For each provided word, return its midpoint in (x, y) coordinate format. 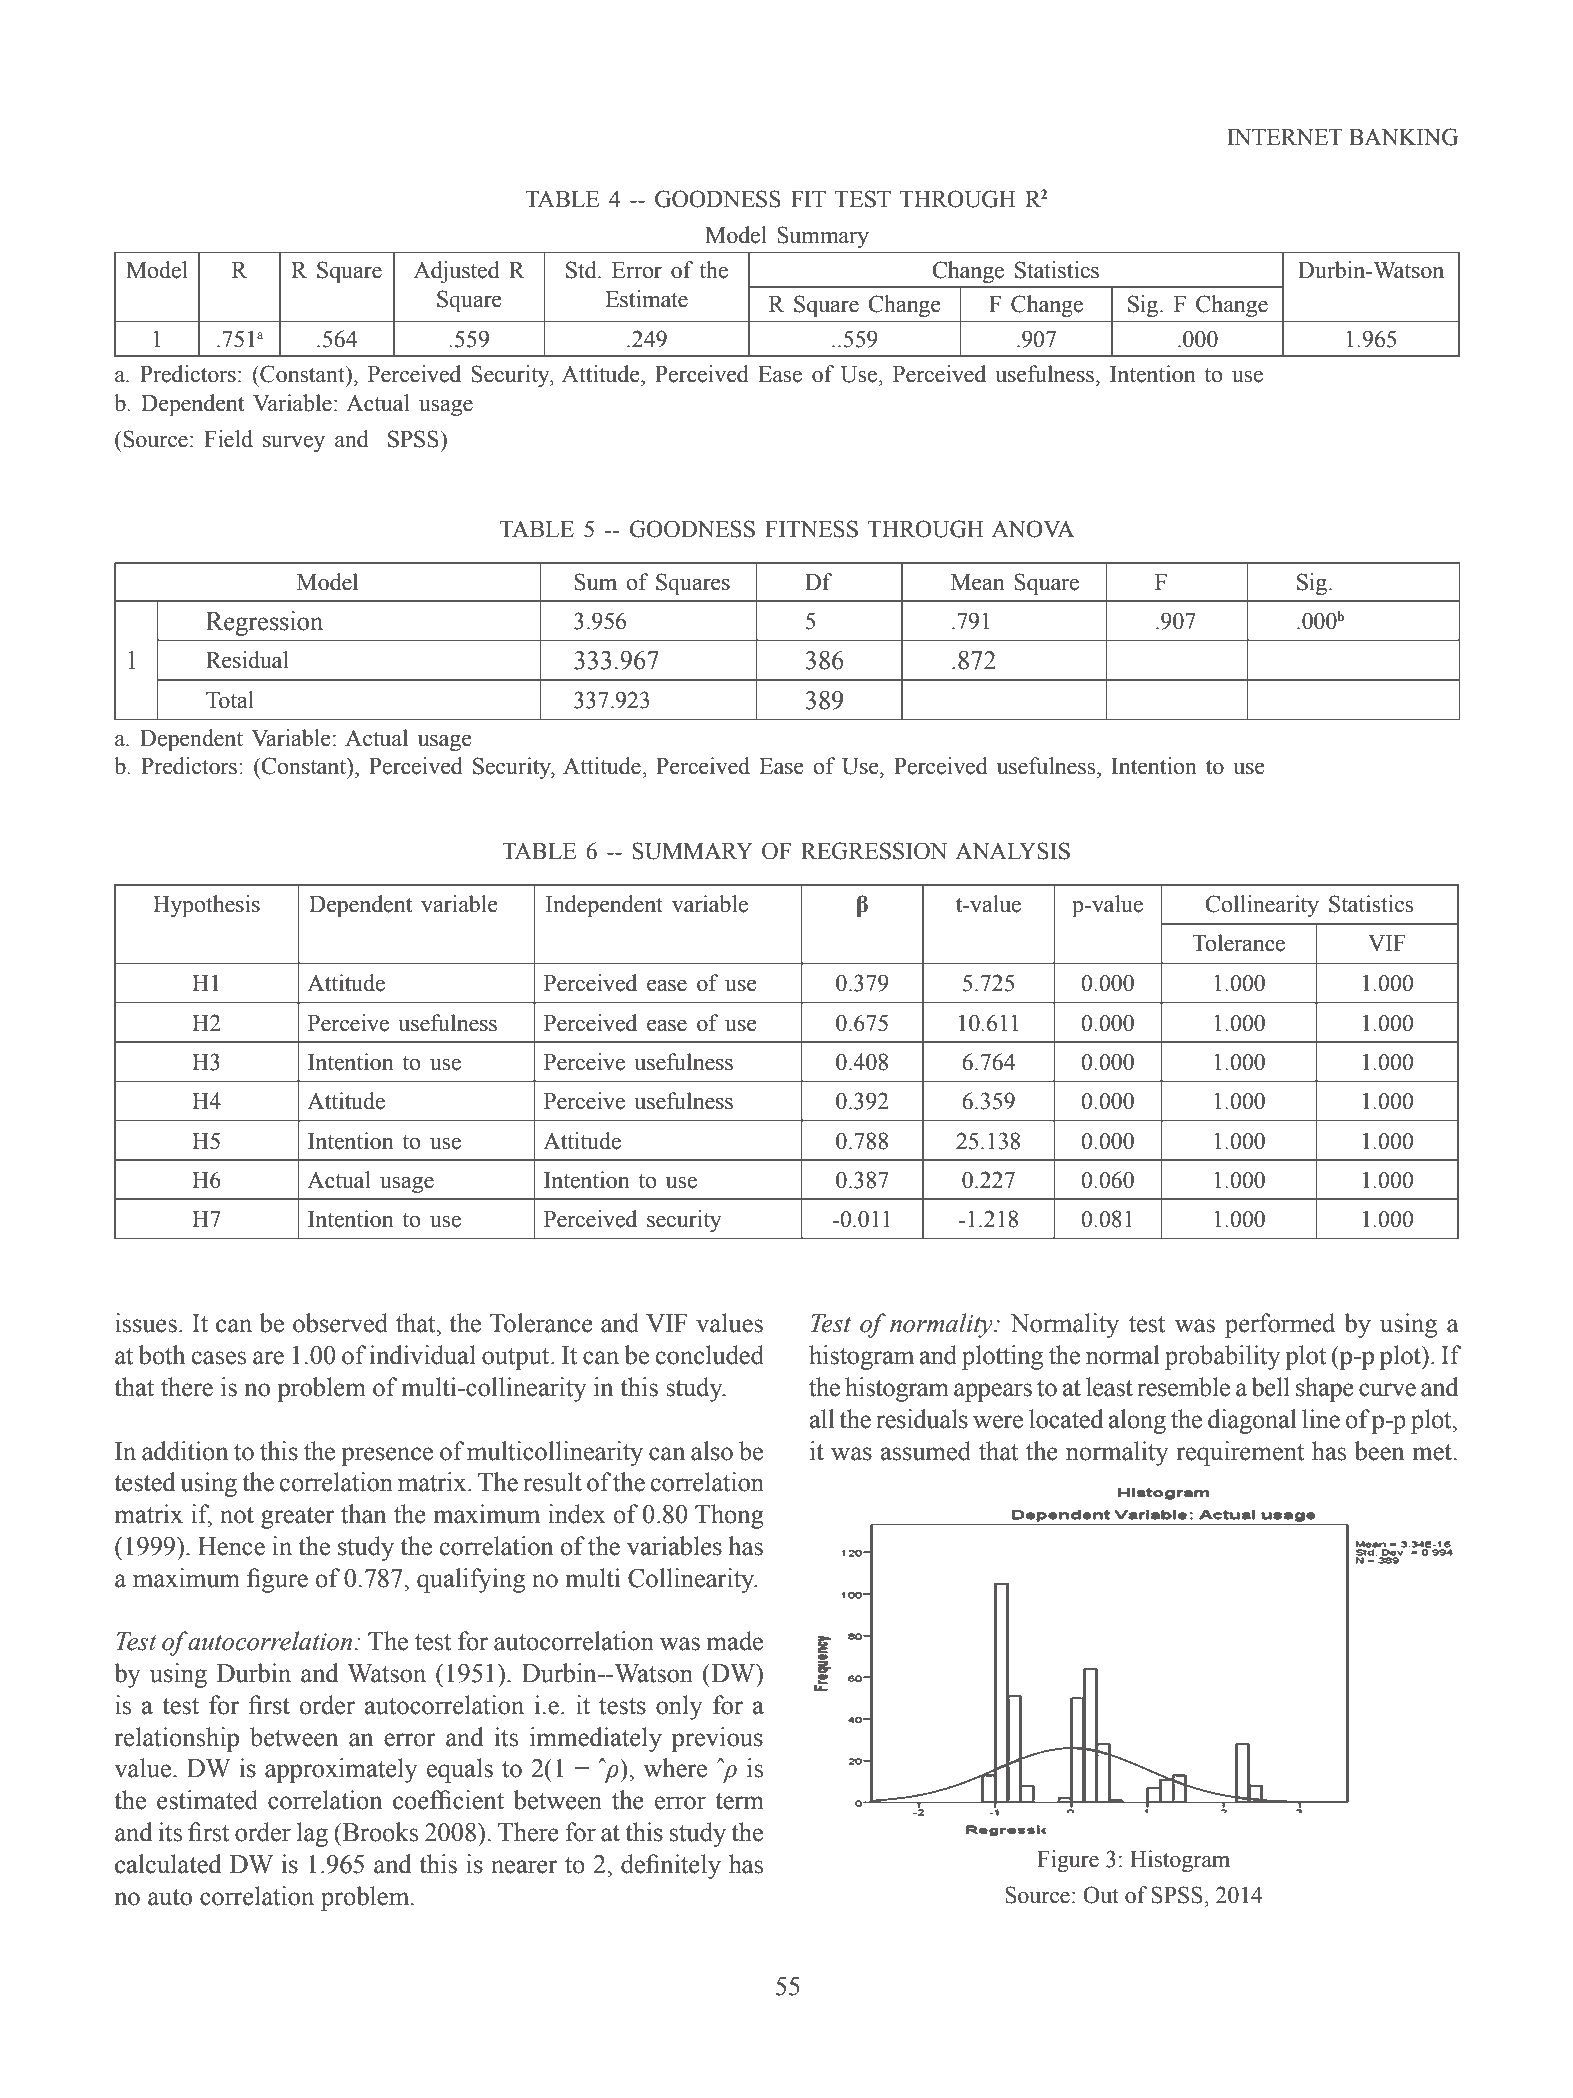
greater (298, 1518)
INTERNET (1285, 137)
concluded (710, 1355)
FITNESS (811, 529)
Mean (978, 582)
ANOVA (1033, 529)
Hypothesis (206, 906)
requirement (1241, 1453)
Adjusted (457, 272)
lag (312, 1834)
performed (1280, 1325)
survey (294, 444)
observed (340, 1323)
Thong (729, 1516)
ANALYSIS (1012, 851)
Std (582, 270)
